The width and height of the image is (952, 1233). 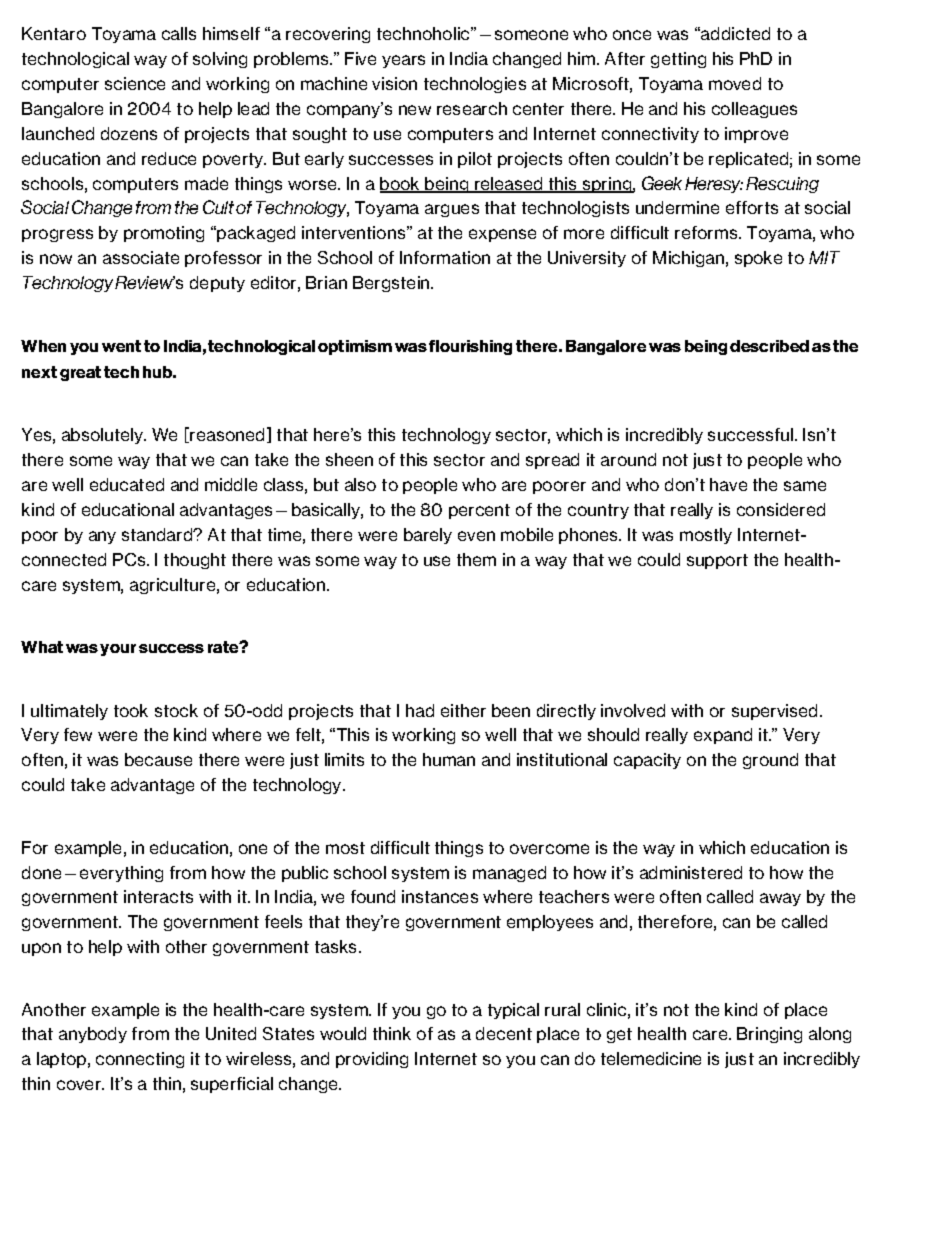 What do you see at coordinates (403, 61) in the image?
I see `years` at bounding box center [403, 61].
